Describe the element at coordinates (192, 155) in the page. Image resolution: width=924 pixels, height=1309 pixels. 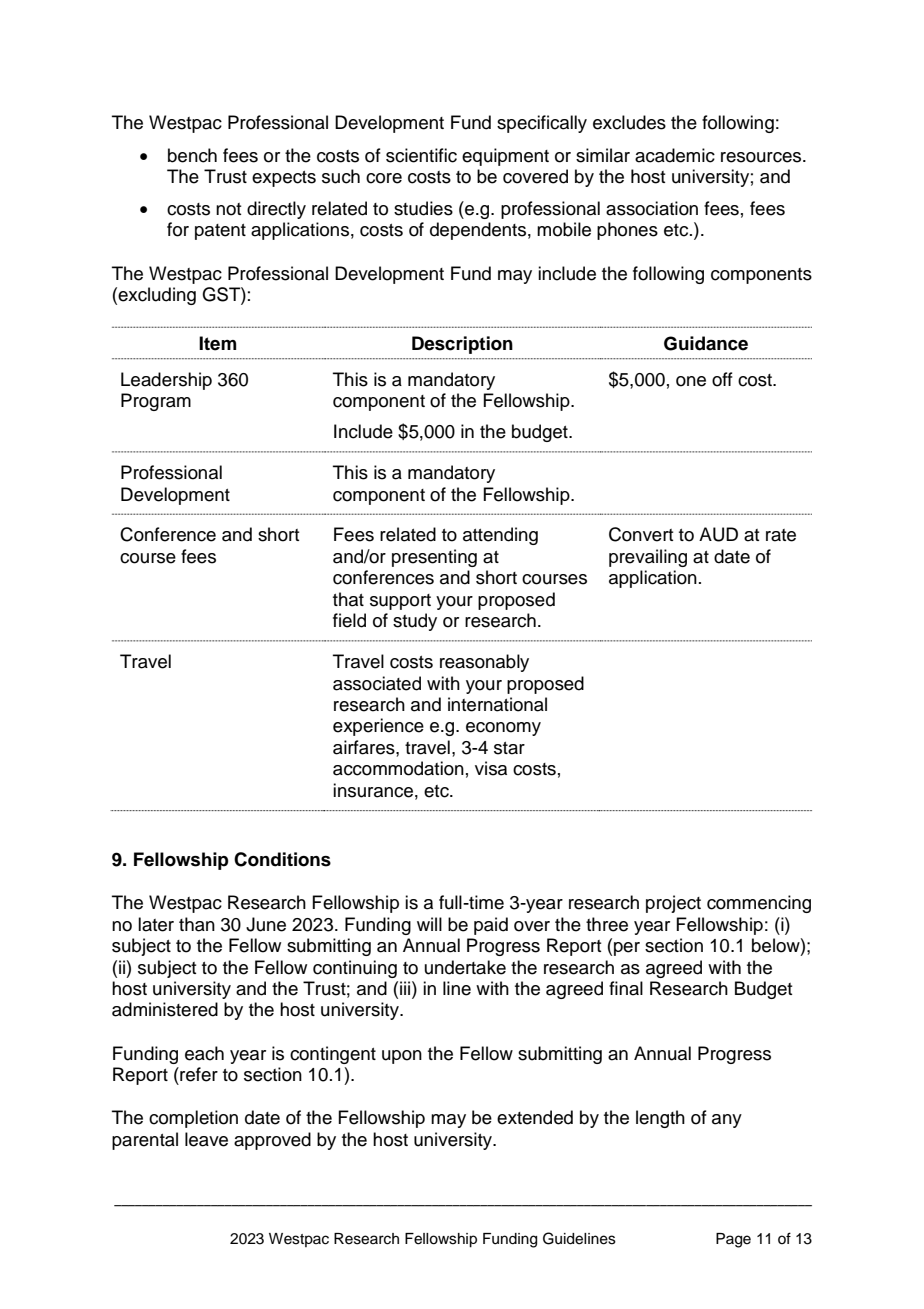
I see `bench` at that location.
